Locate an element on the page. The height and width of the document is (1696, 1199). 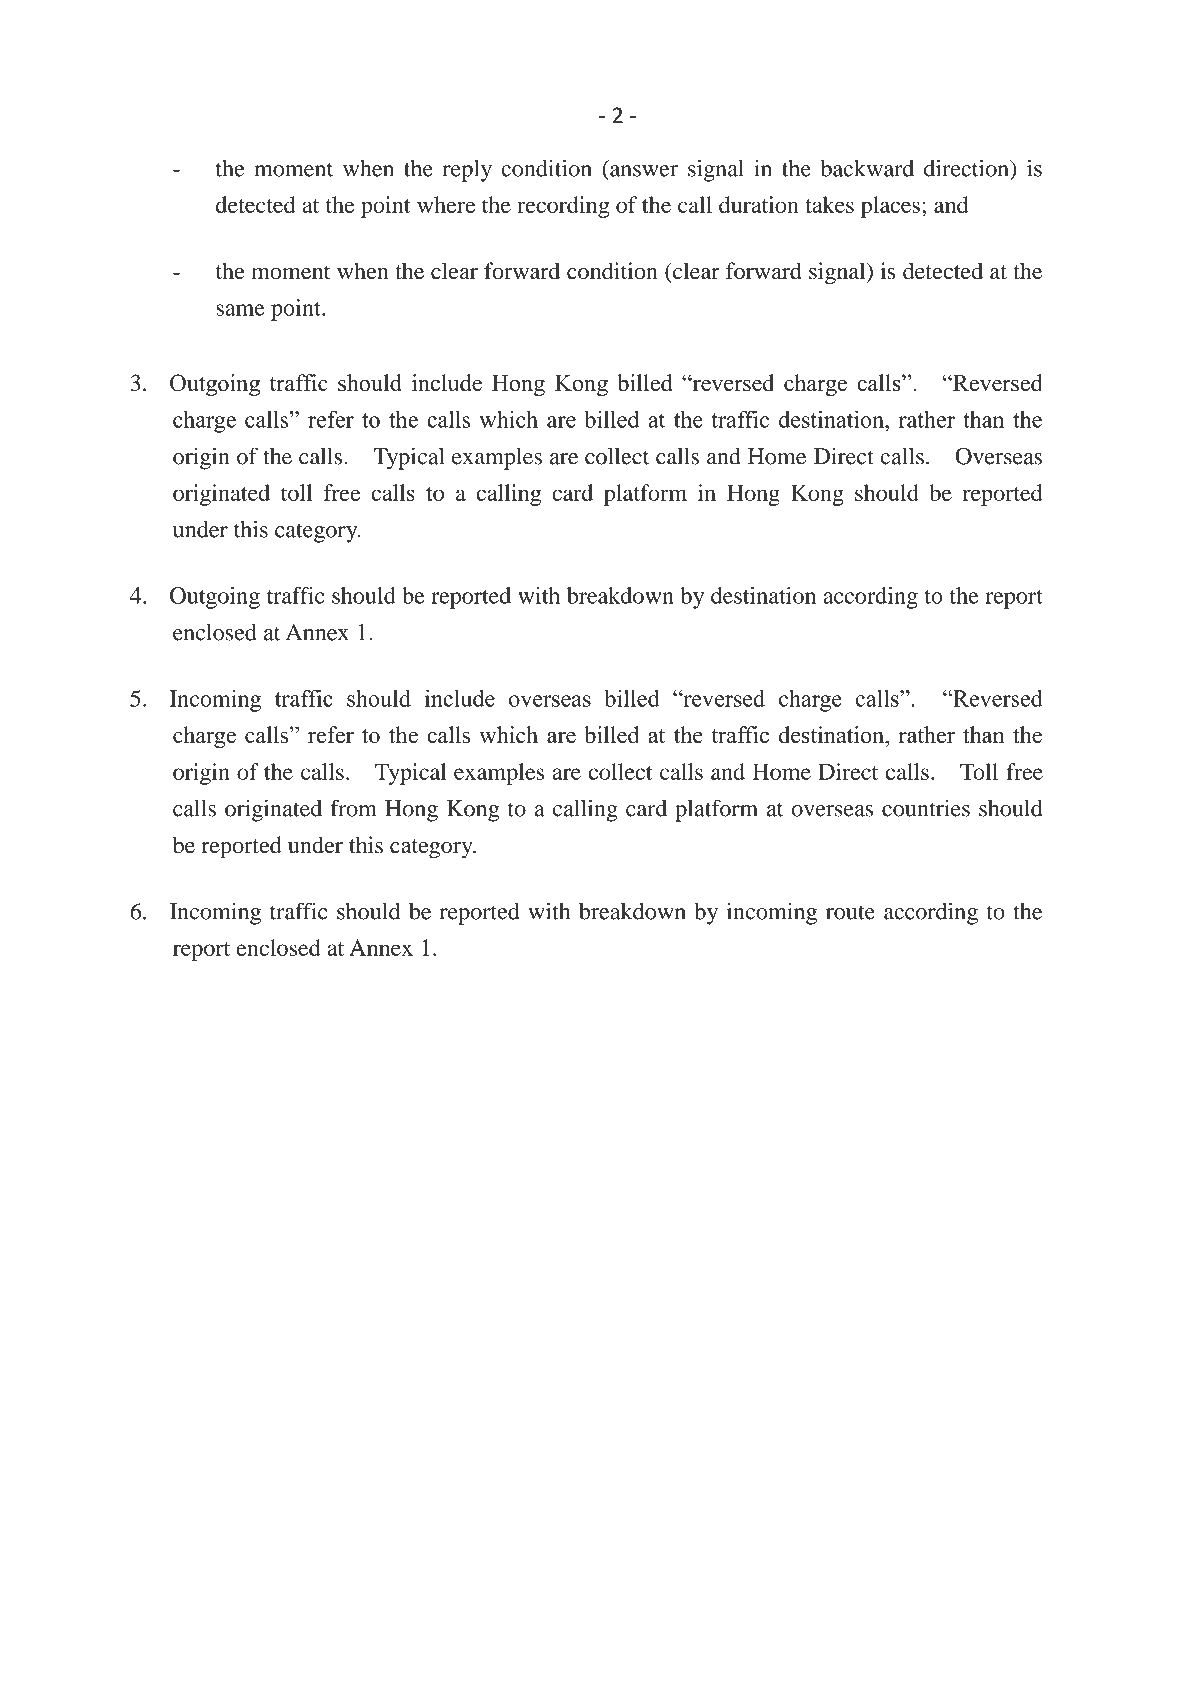
duration is located at coordinates (759, 204).
